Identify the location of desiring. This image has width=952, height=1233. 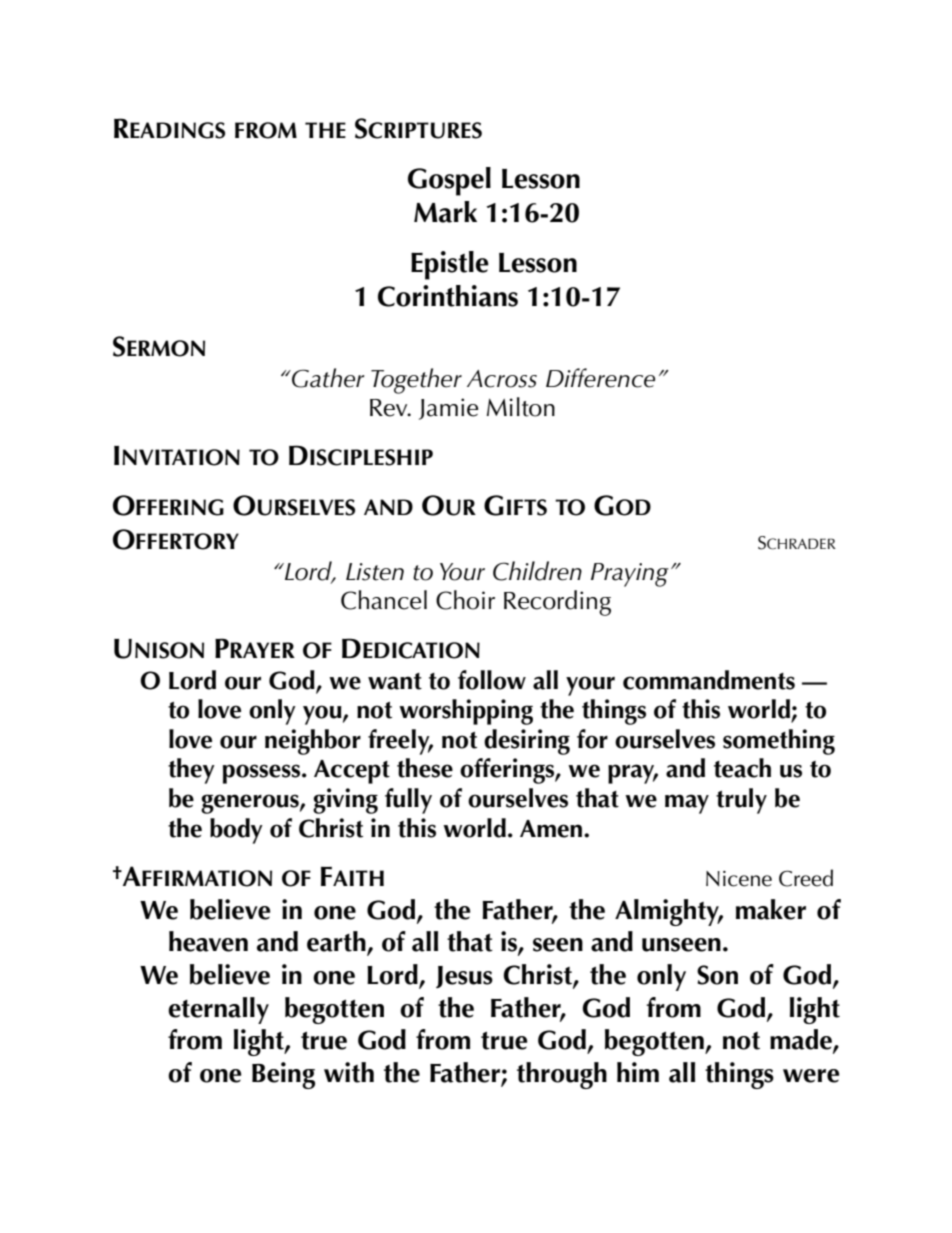
(527, 742).
